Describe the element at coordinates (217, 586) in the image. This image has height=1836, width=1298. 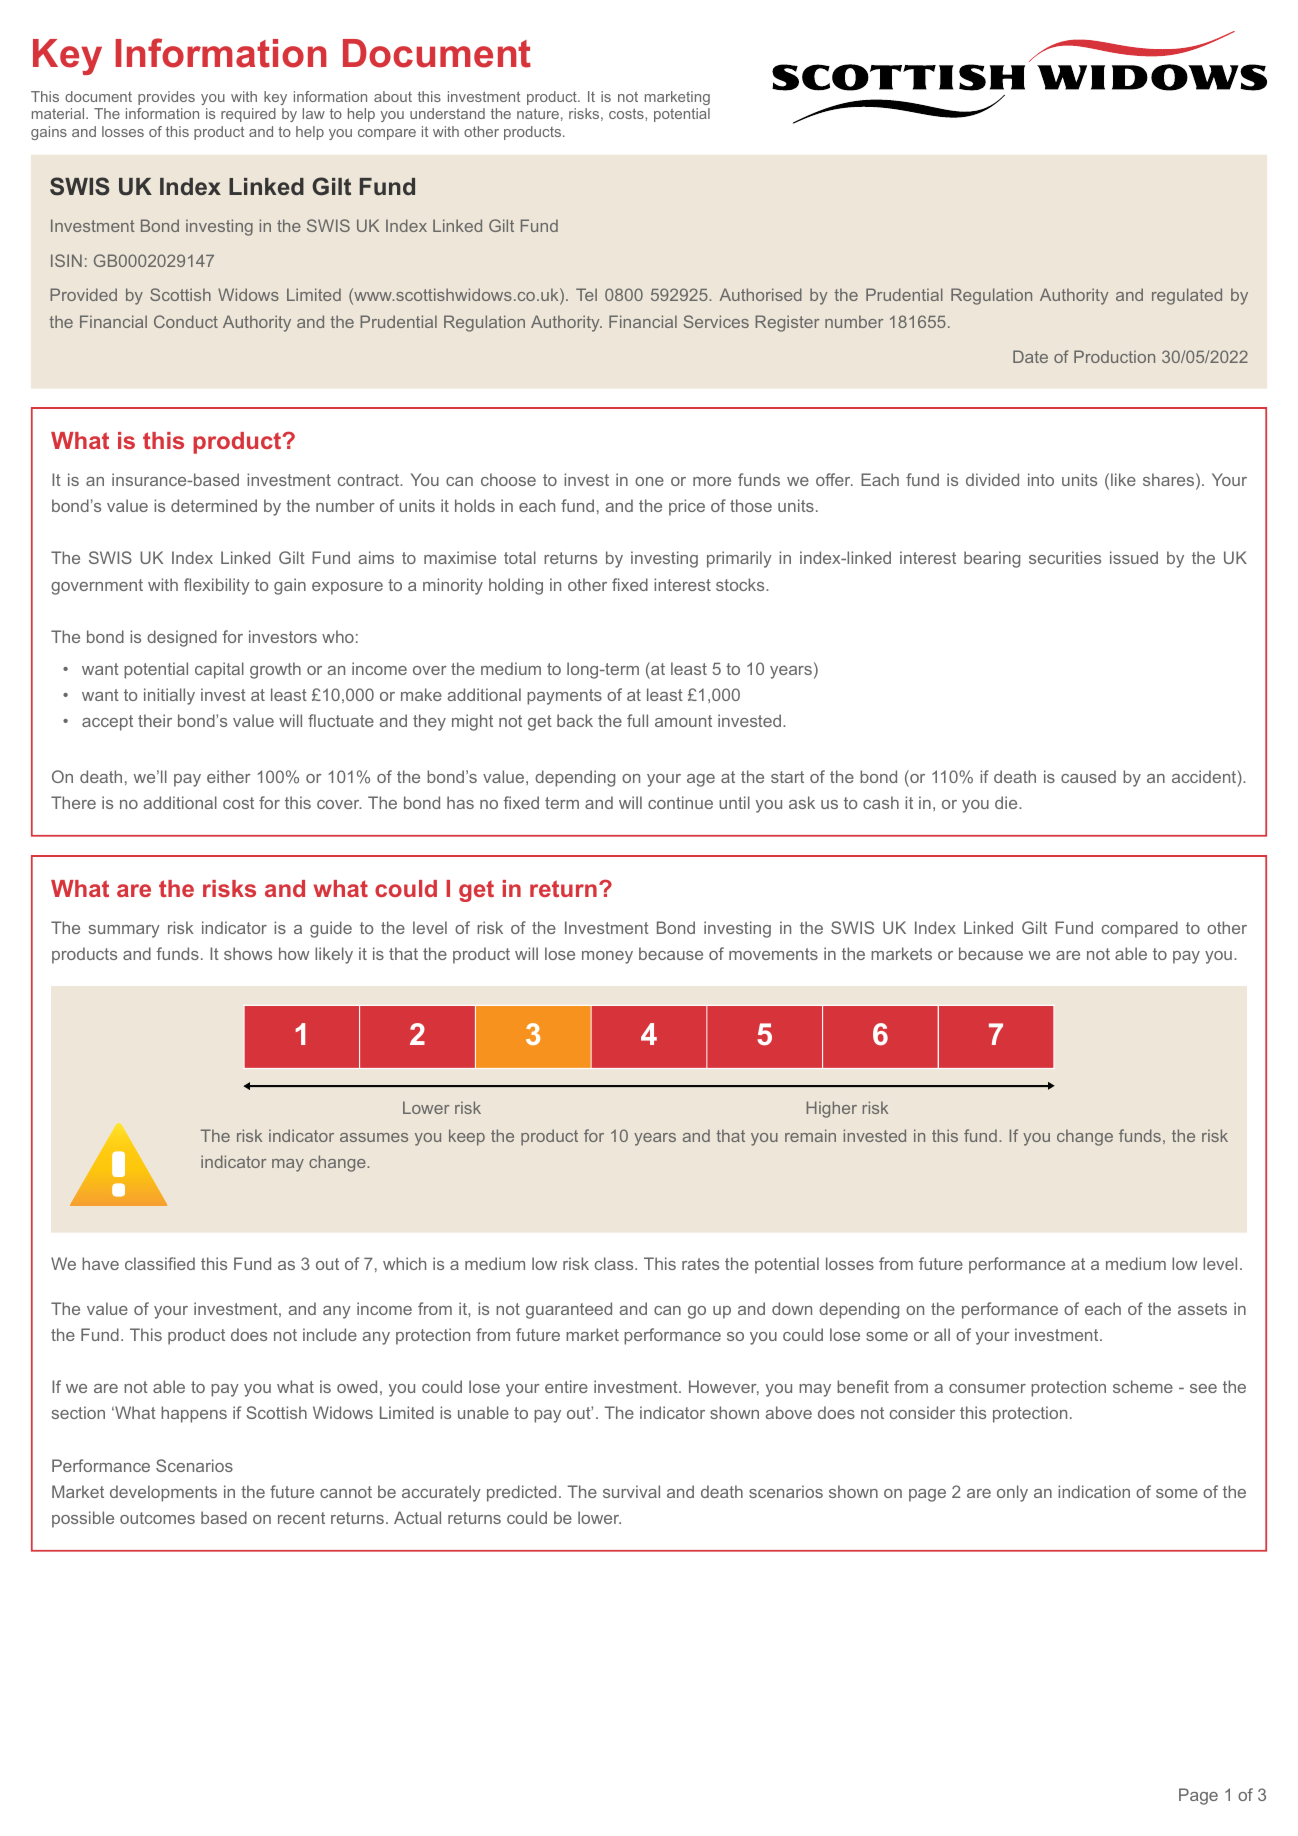
I see `flexibility` at that location.
